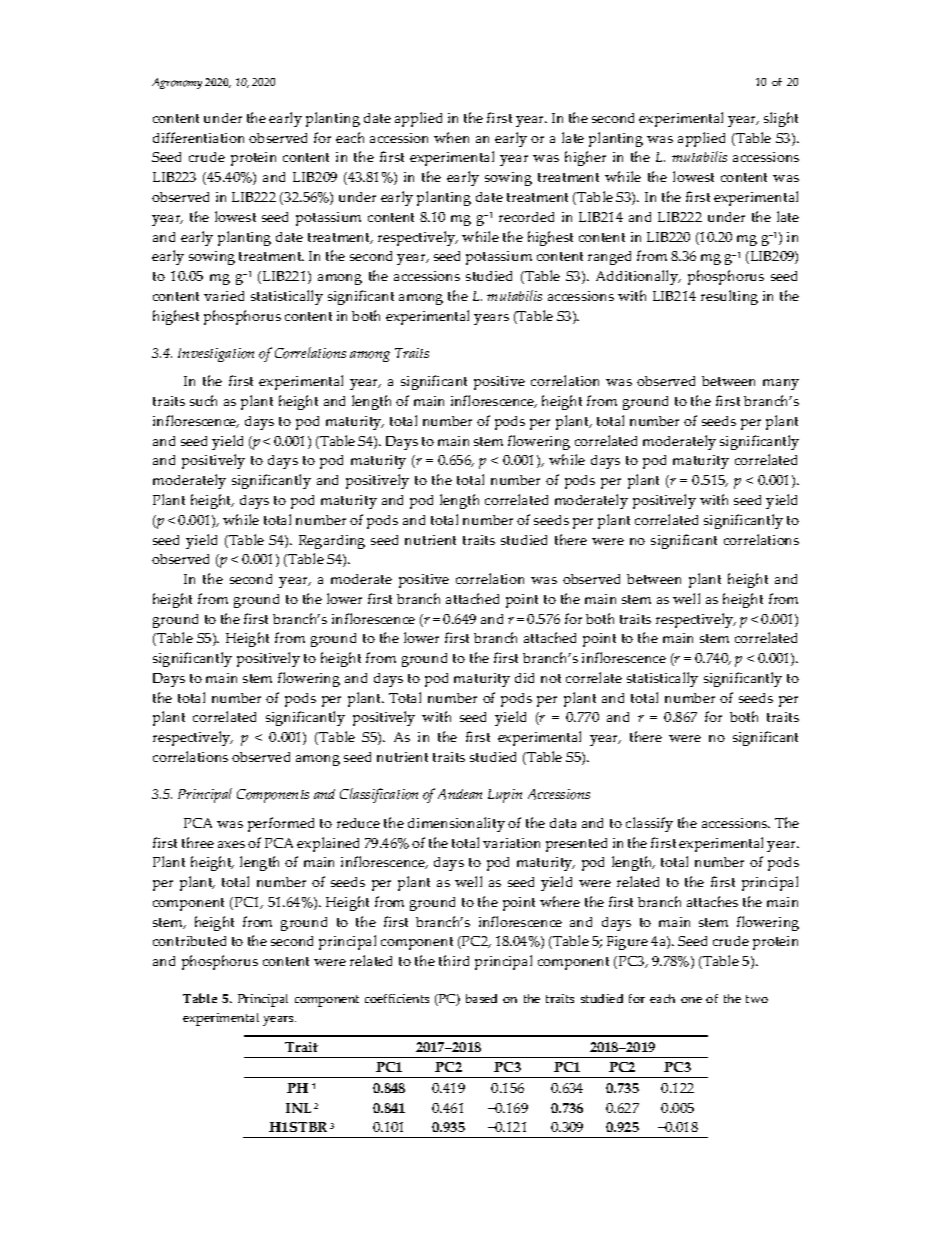 Image resolution: width=952 pixels, height=1233 pixels. I want to click on differentiation, so click(198, 137).
